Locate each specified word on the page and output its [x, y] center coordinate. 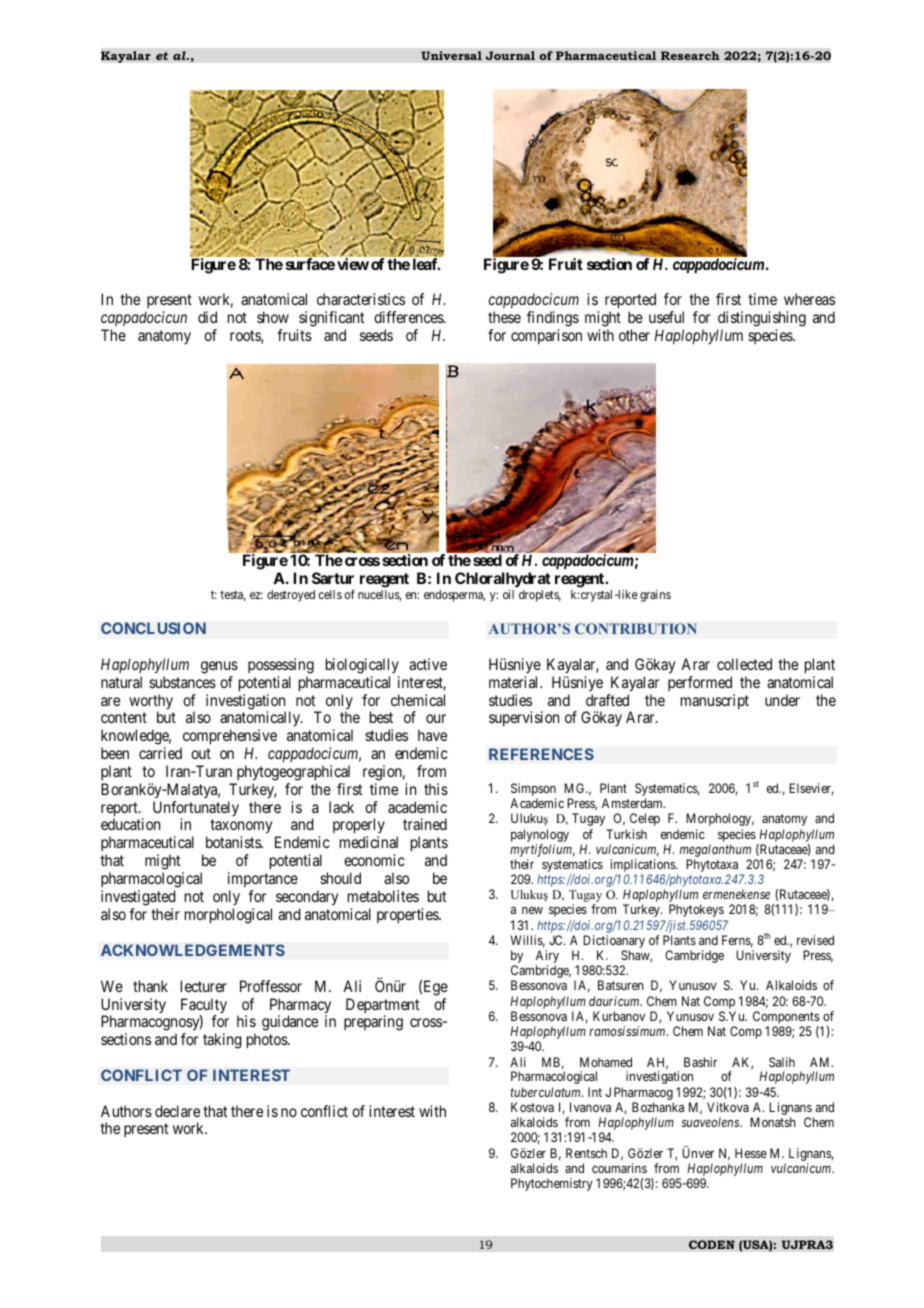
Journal [510, 56]
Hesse [751, 1153]
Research [690, 56]
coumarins [619, 1168]
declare [177, 1111]
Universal [451, 56]
